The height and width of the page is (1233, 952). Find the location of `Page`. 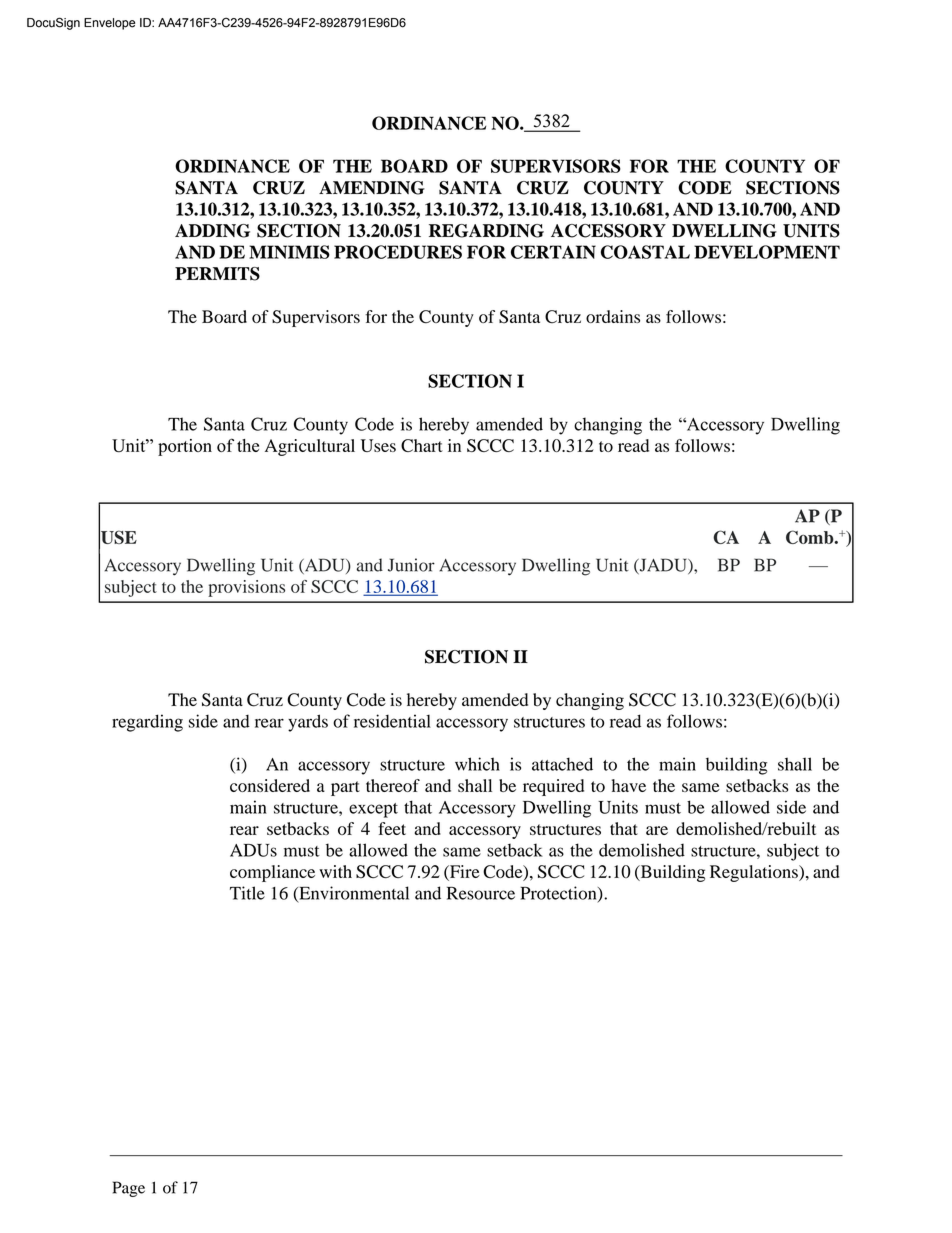

Page is located at coordinates (129, 1189).
